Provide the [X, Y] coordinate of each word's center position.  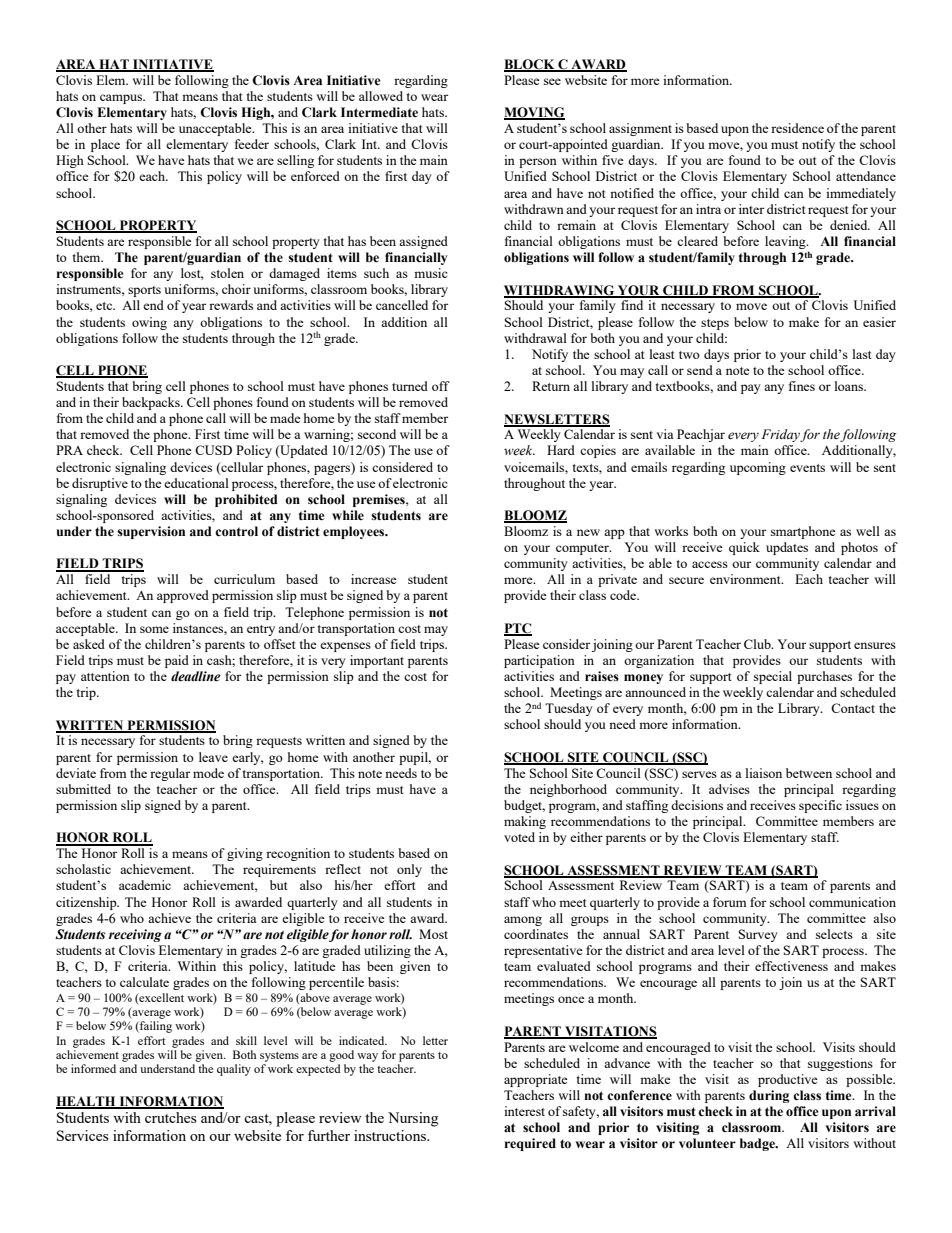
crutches [171, 1117]
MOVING [534, 113]
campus [122, 99]
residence [797, 128]
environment [746, 579]
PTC [518, 629]
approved [183, 596]
